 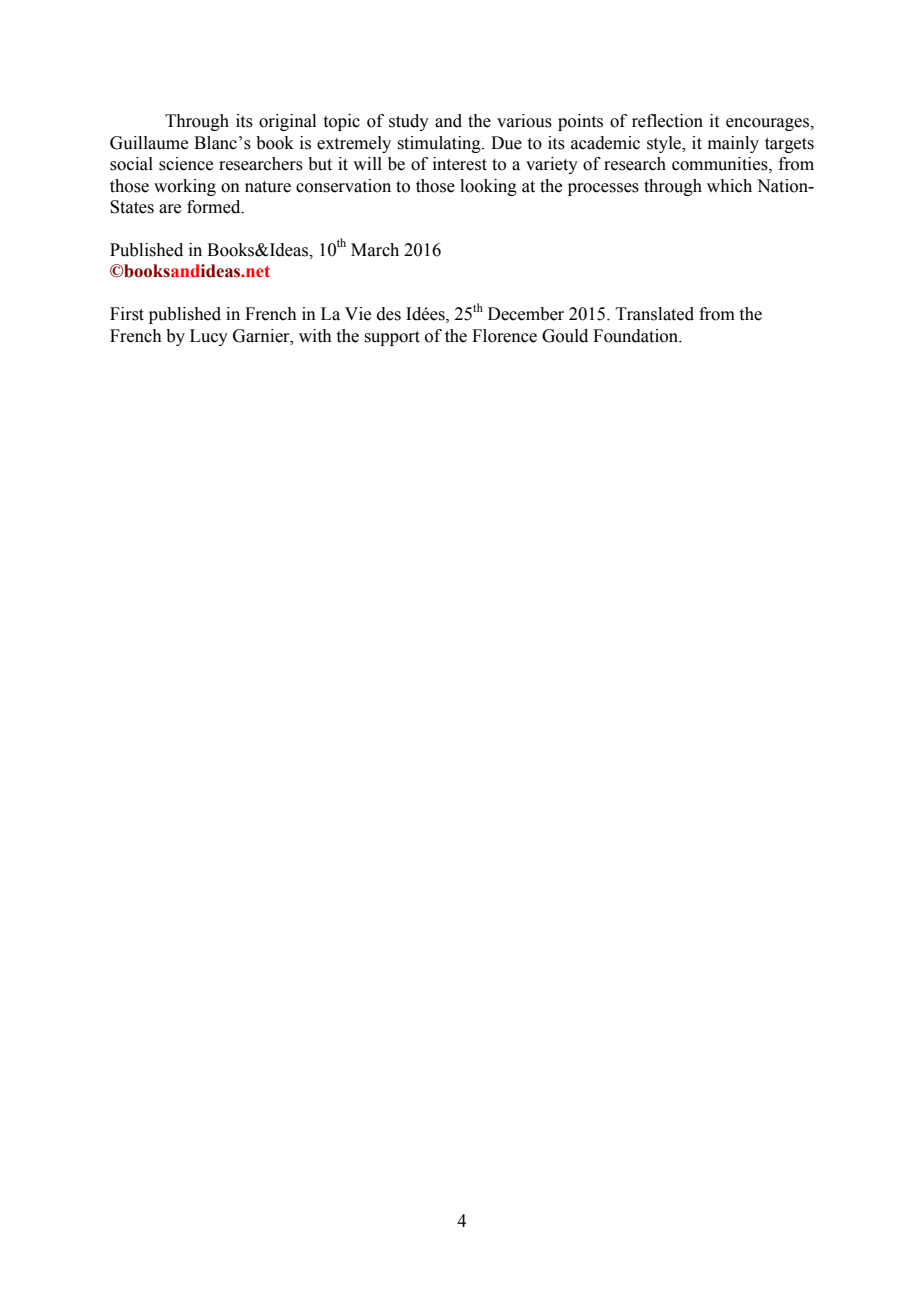 I want to click on processes, so click(x=603, y=189).
